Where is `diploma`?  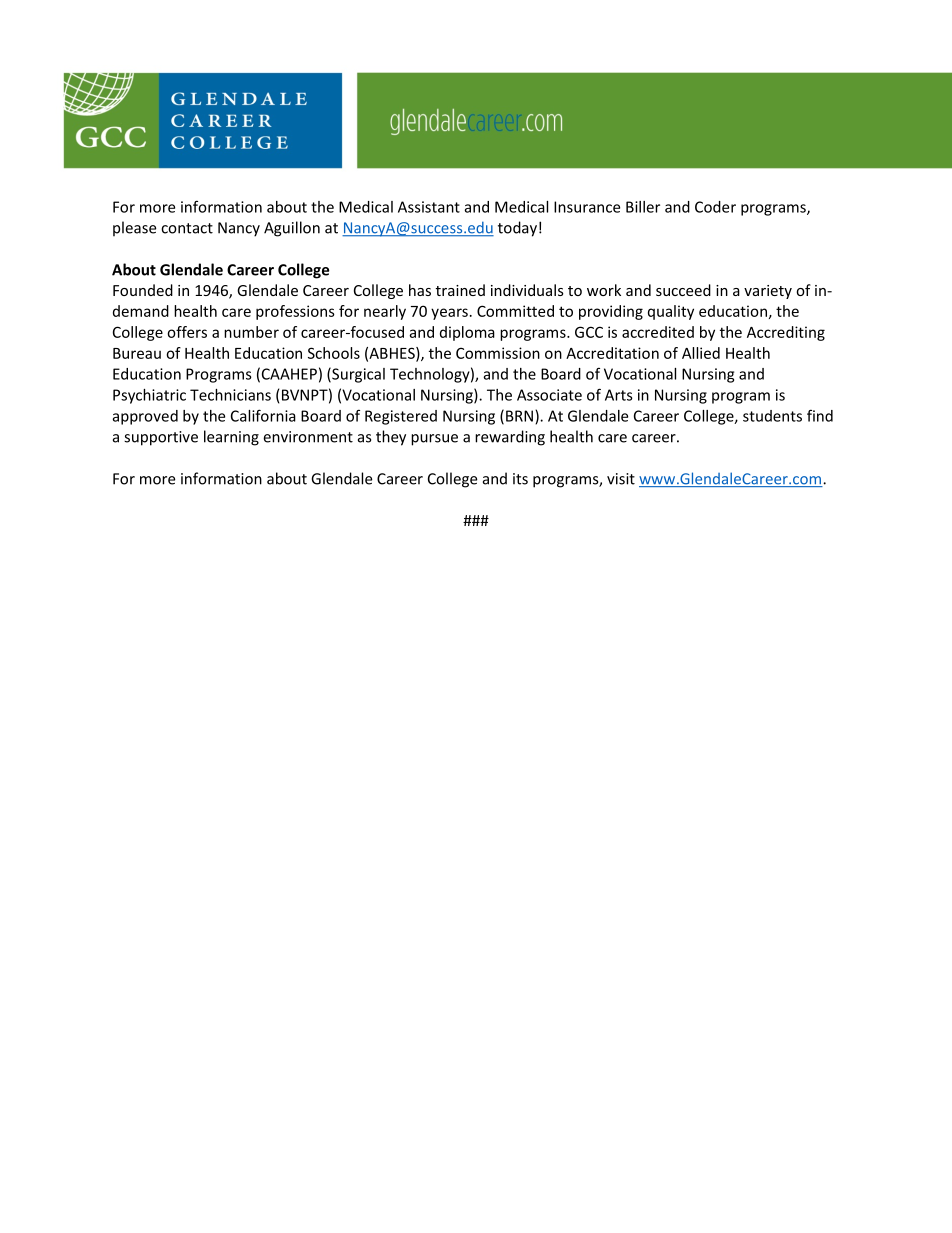
diploma is located at coordinates (467, 333).
